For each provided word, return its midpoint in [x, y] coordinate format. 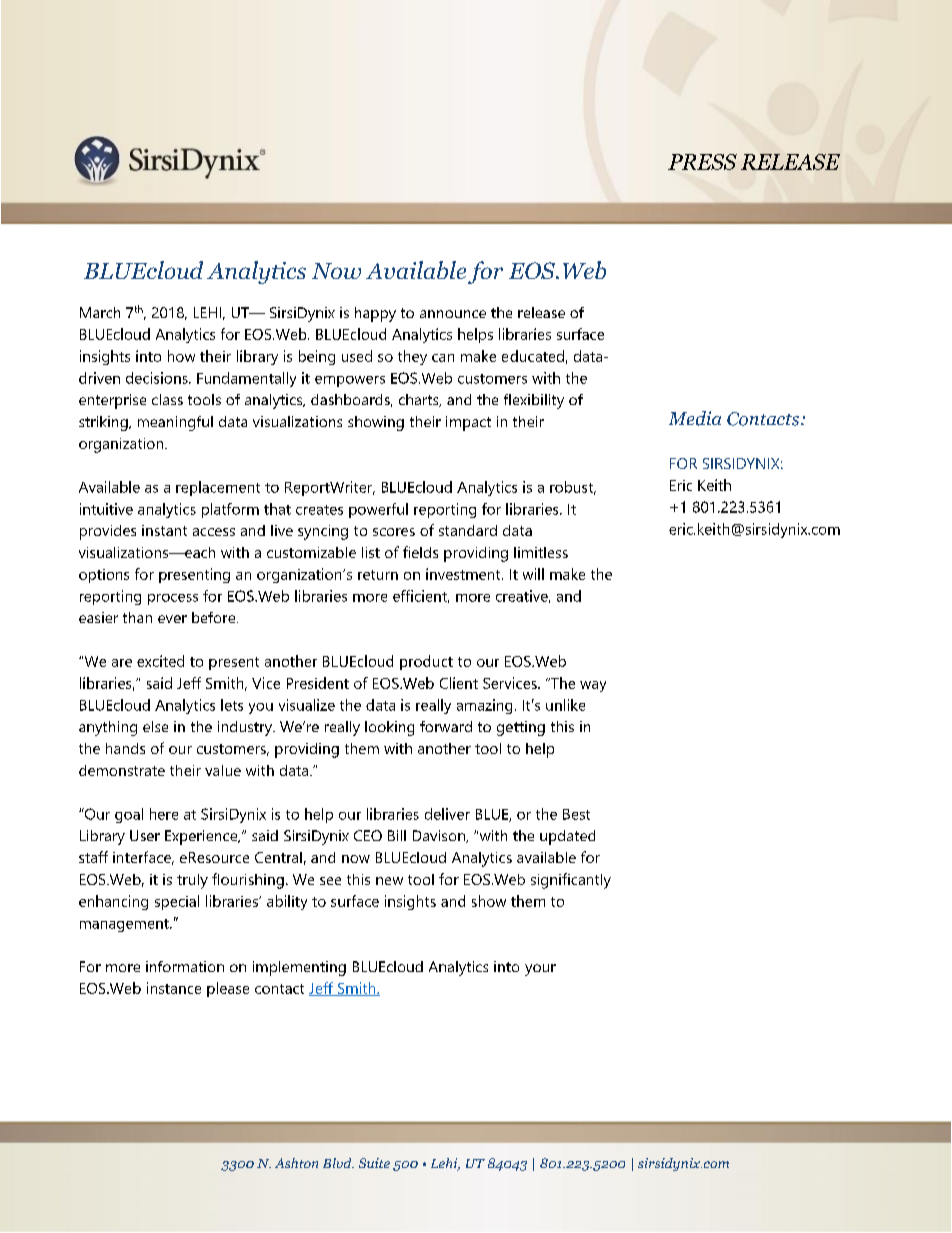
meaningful [175, 423]
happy [375, 314]
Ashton [296, 1163]
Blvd [338, 1163]
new [389, 881]
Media [695, 418]
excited [160, 661]
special [177, 902]
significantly [571, 881]
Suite [374, 1163]
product [426, 662]
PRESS [702, 162]
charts [420, 400]
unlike [565, 705]
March [100, 312]
